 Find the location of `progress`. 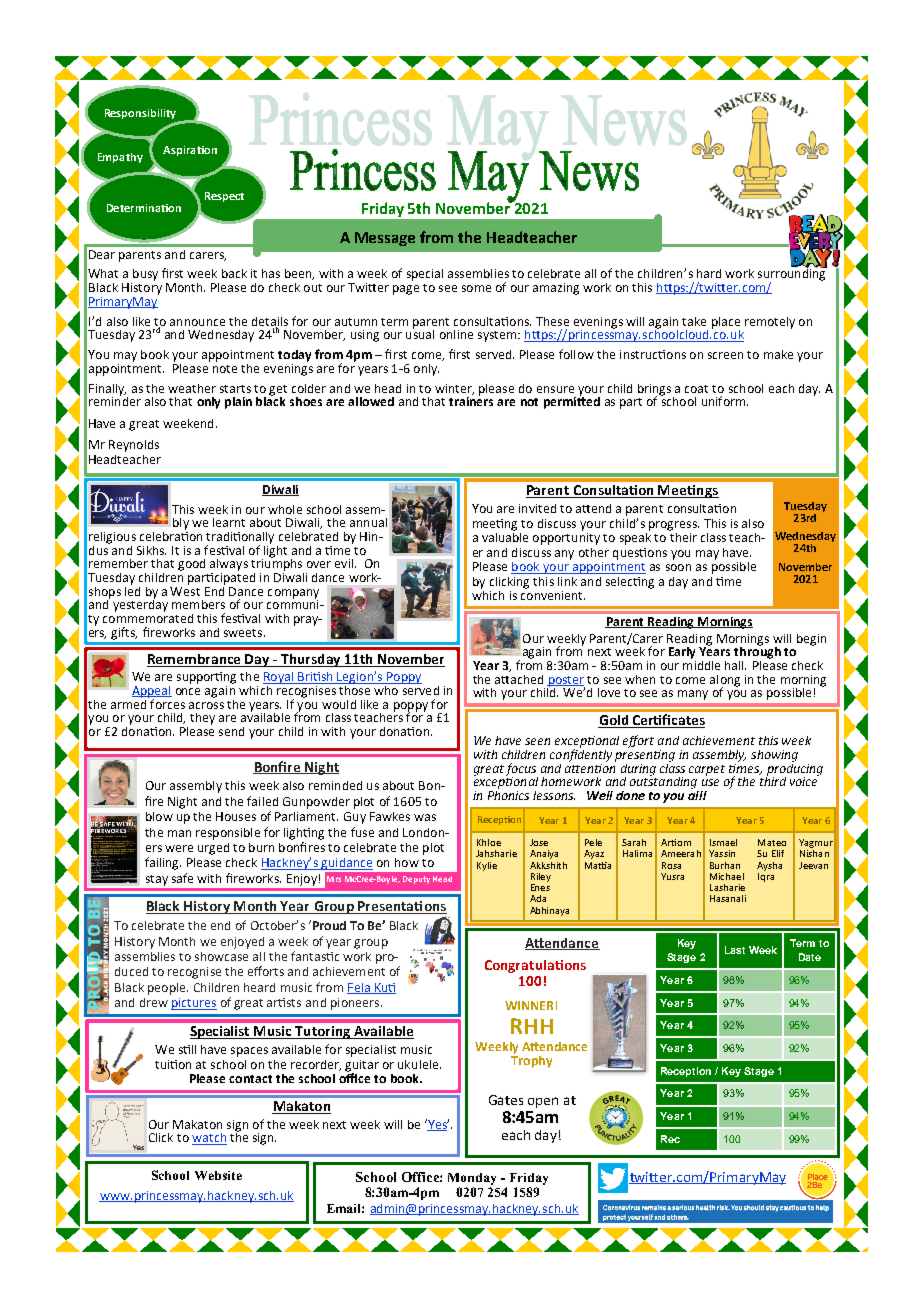

progress is located at coordinates (674, 526).
